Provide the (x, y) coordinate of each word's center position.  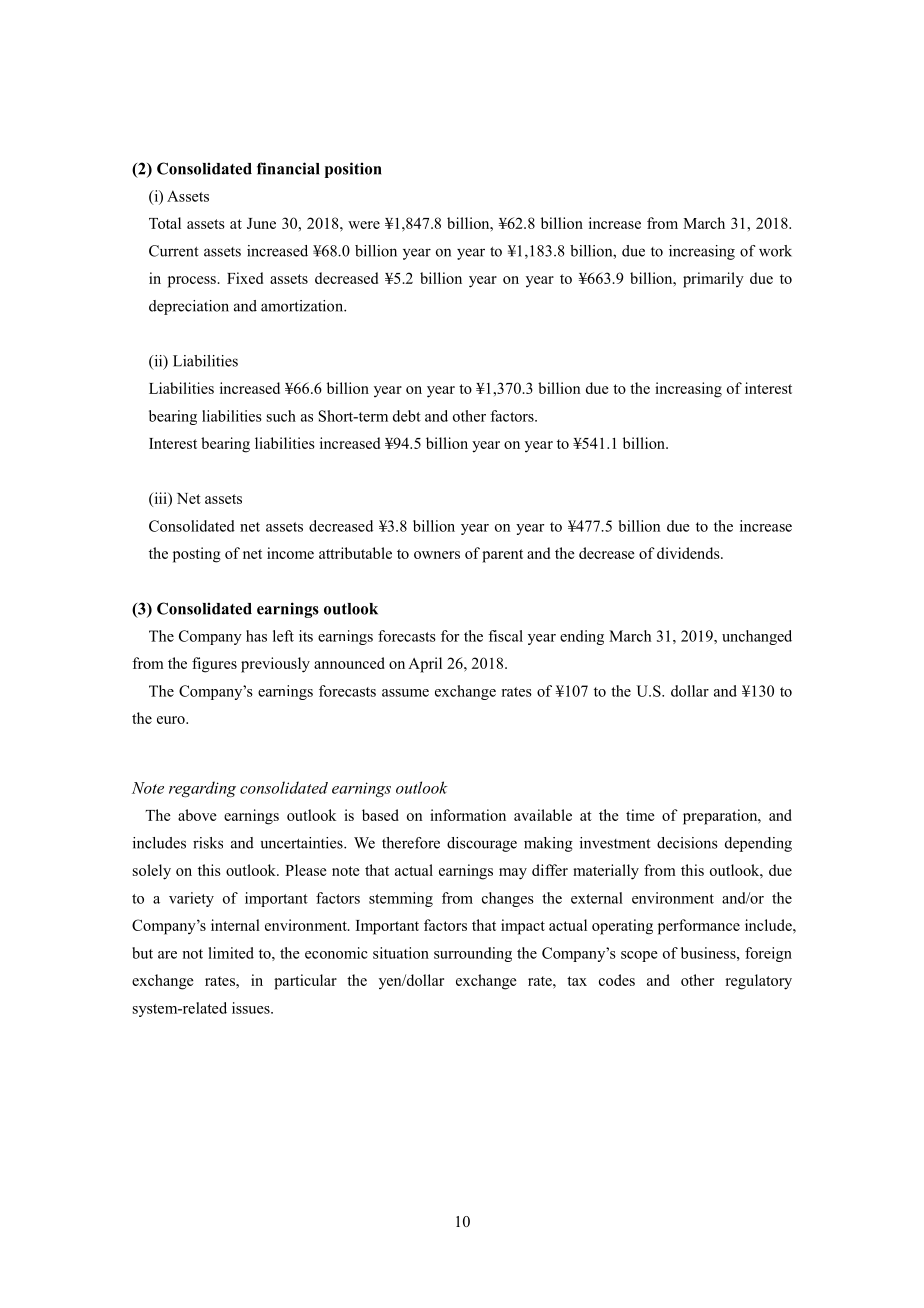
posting (197, 555)
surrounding (473, 954)
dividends (689, 553)
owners (437, 555)
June (261, 223)
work (775, 251)
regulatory (759, 982)
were (364, 225)
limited (231, 953)
